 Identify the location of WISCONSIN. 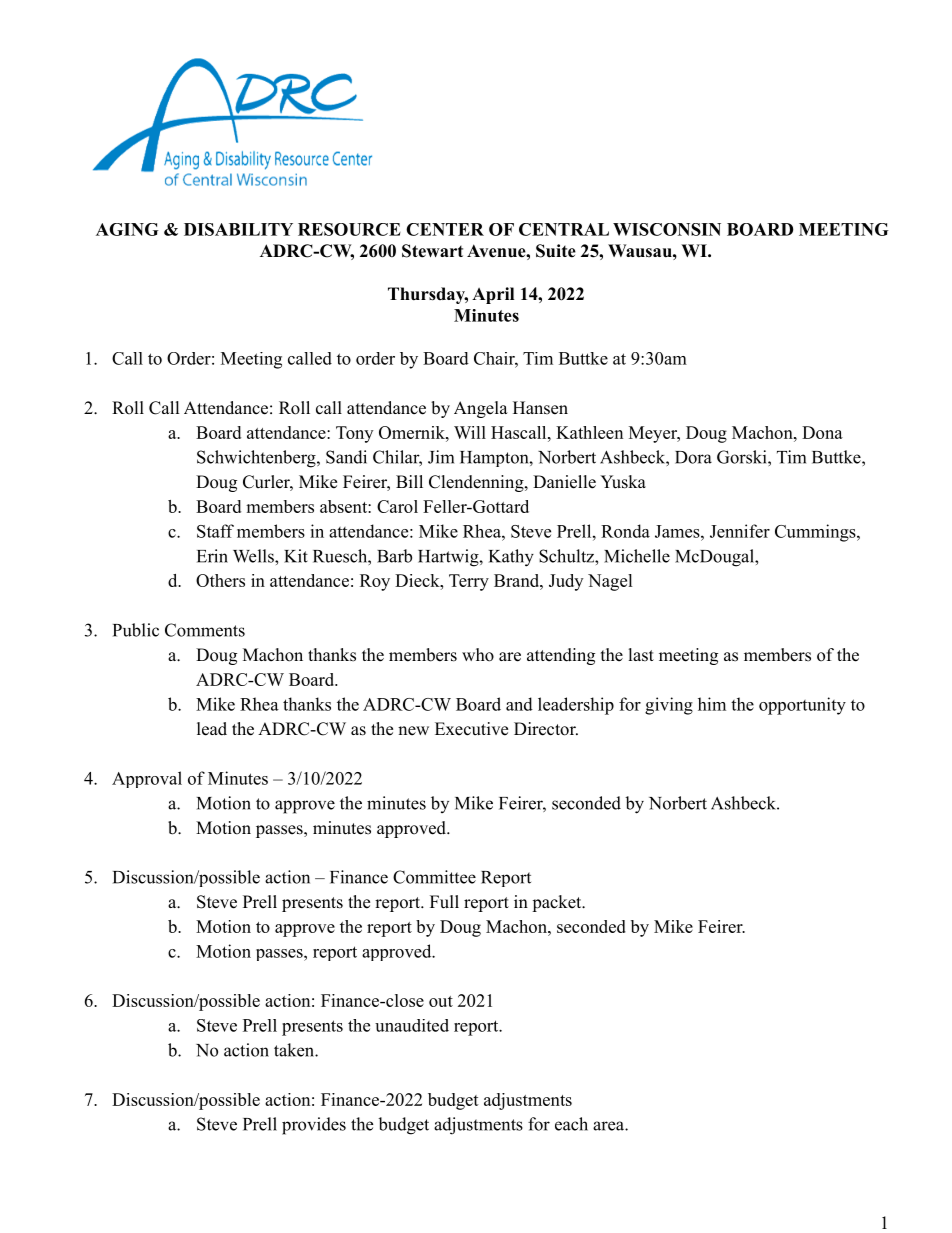
(667, 229).
